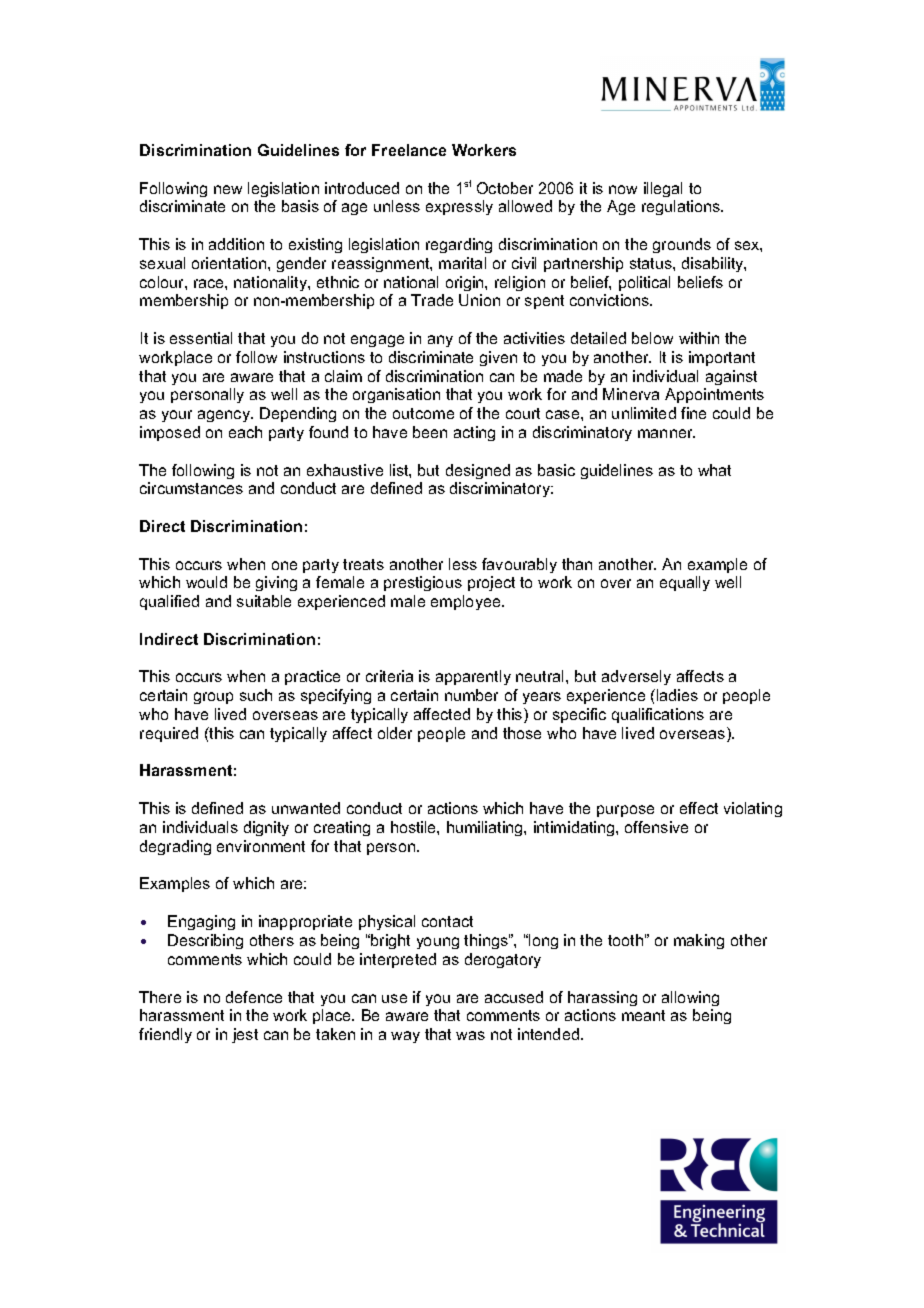 This document has height=1308, width=924. I want to click on humiliating, so click(486, 828).
